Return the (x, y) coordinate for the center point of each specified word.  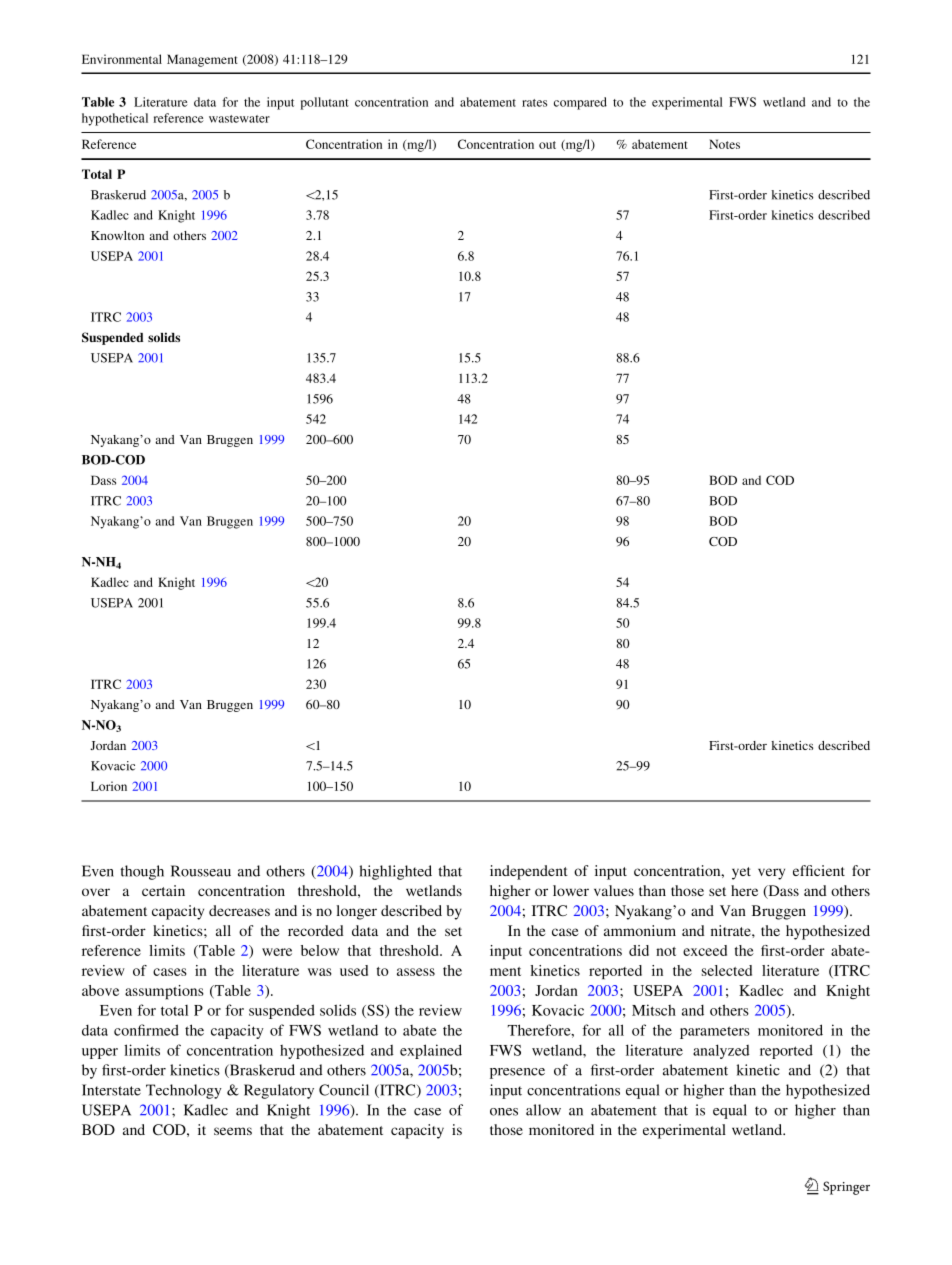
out (547, 145)
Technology (184, 1091)
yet (741, 873)
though (142, 872)
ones (504, 1112)
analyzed (721, 1051)
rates (534, 103)
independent (529, 872)
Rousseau (201, 871)
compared (580, 103)
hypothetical (115, 119)
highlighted (396, 872)
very (771, 874)
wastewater (239, 119)
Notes (724, 144)
